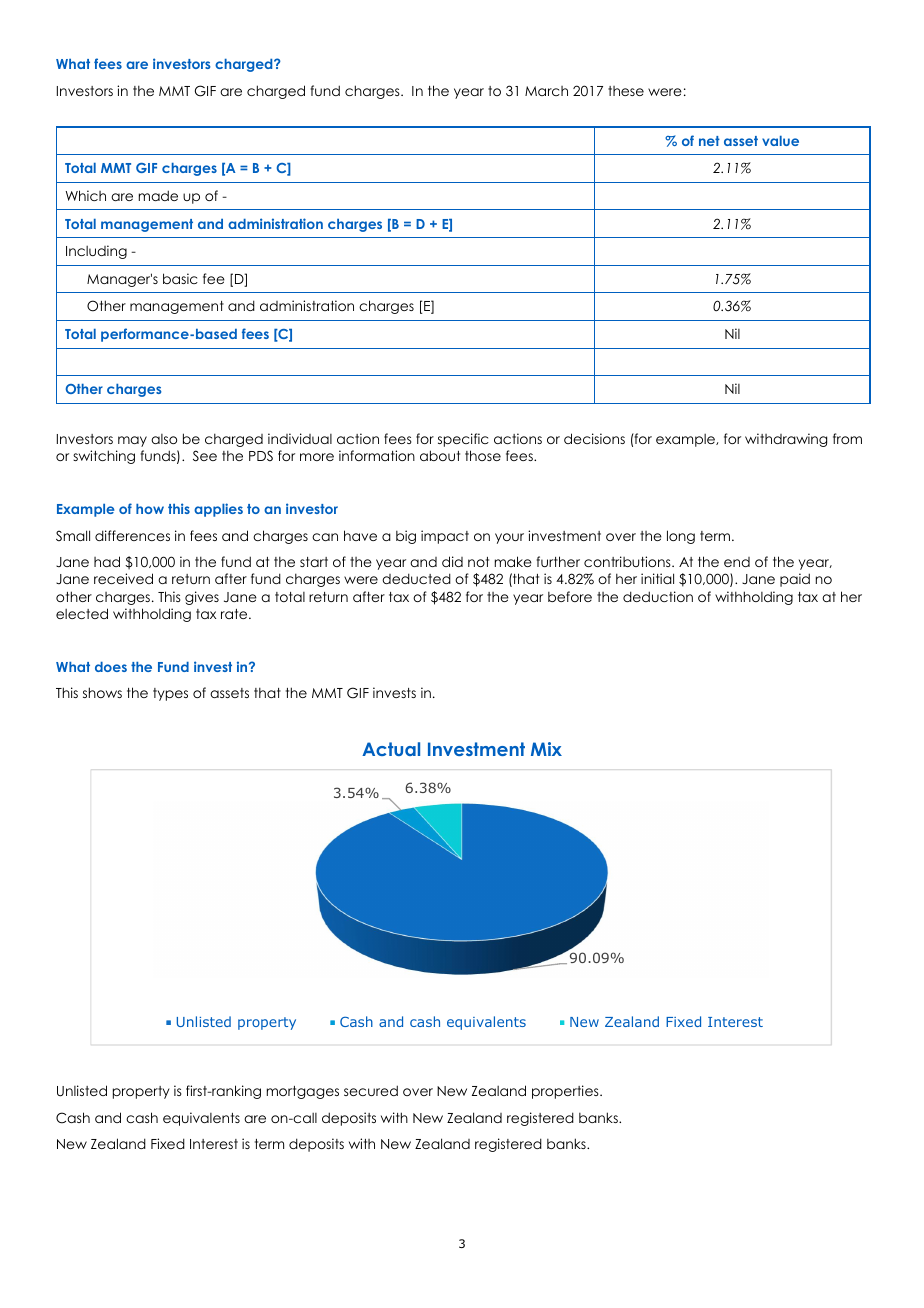 The image size is (924, 1308). What do you see at coordinates (202, 598) in the page?
I see `gives` at bounding box center [202, 598].
